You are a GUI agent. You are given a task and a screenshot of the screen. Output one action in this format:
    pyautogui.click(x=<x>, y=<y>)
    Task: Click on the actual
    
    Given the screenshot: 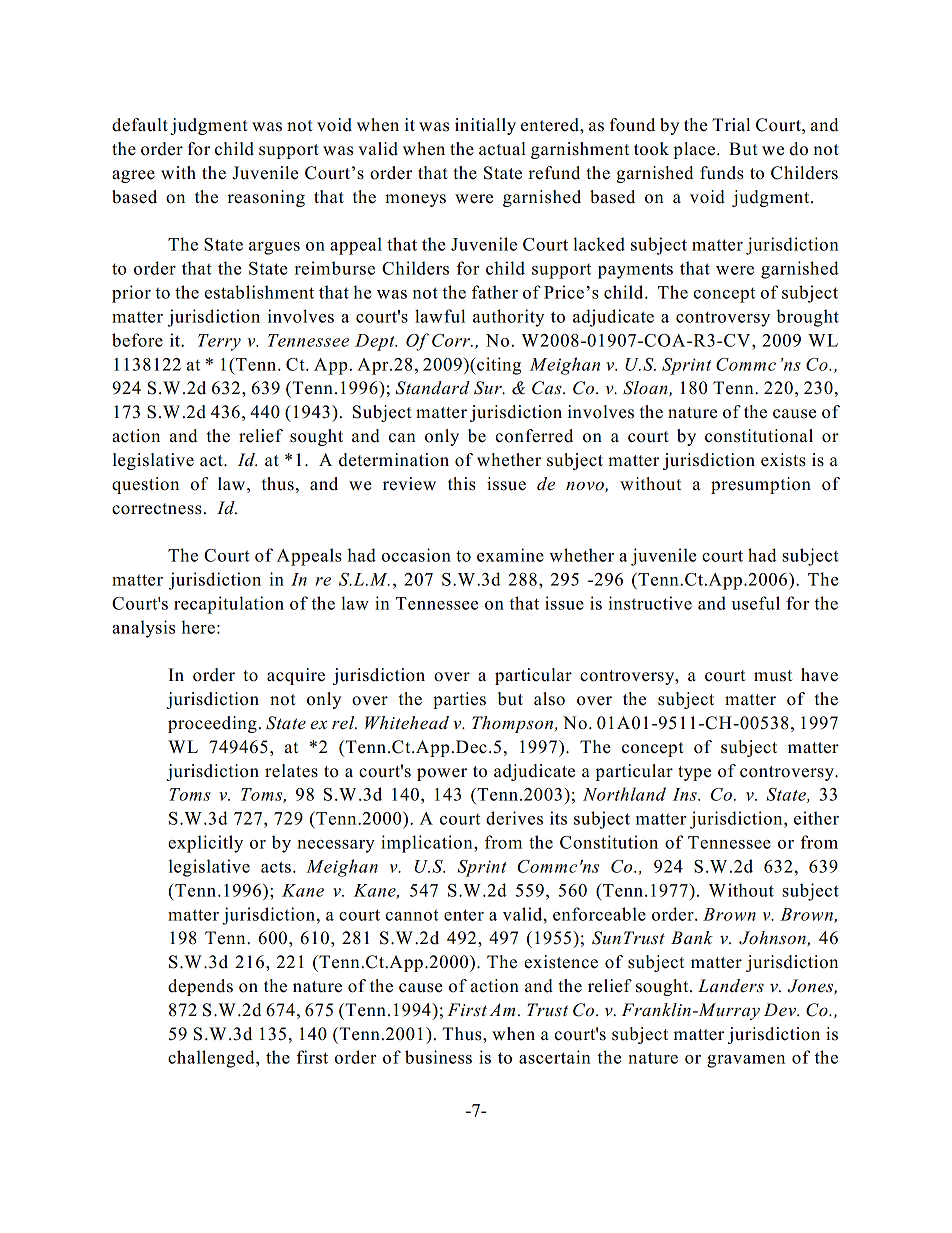 What is the action you would take?
    pyautogui.click(x=502, y=149)
